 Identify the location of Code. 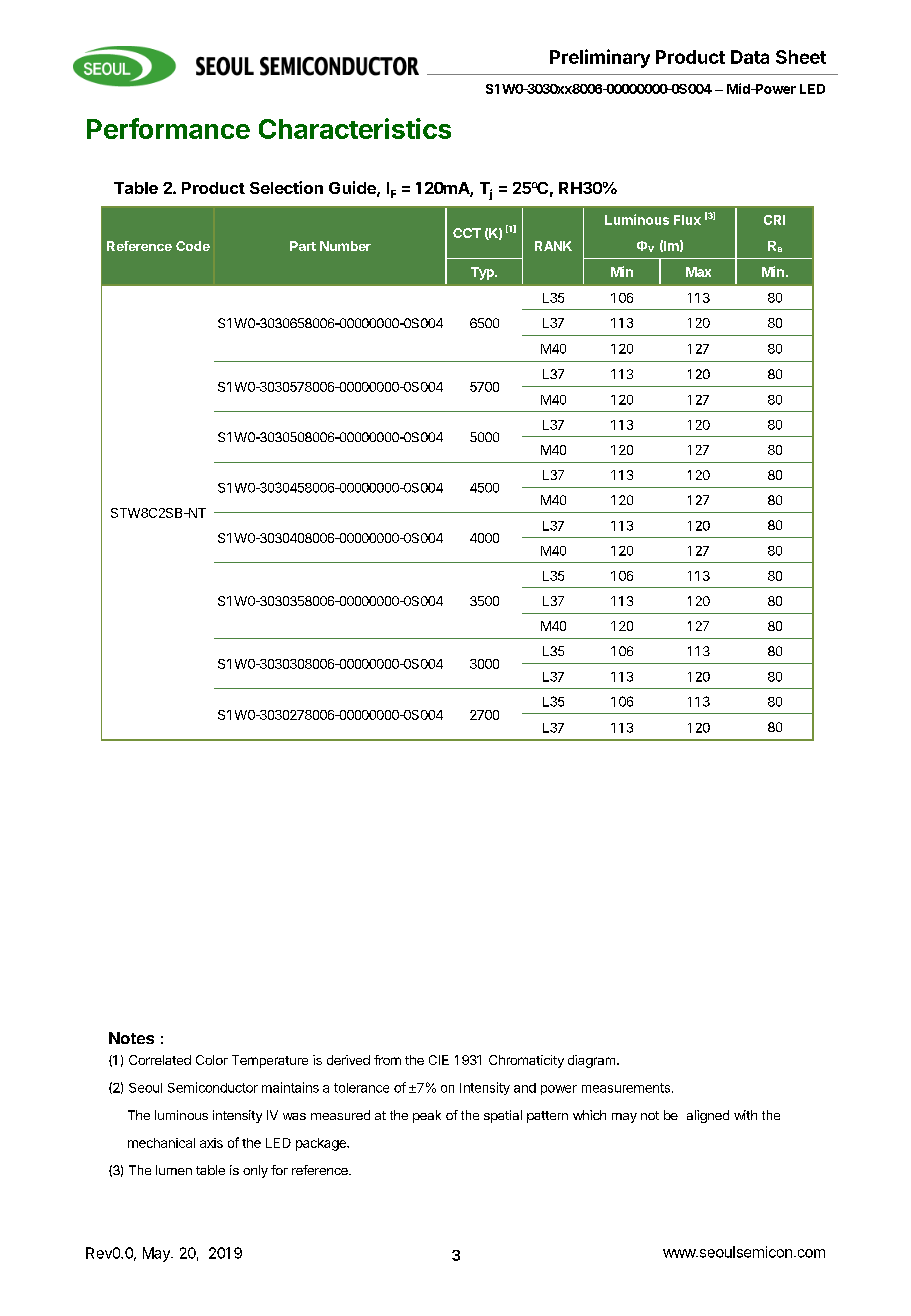
(193, 246).
